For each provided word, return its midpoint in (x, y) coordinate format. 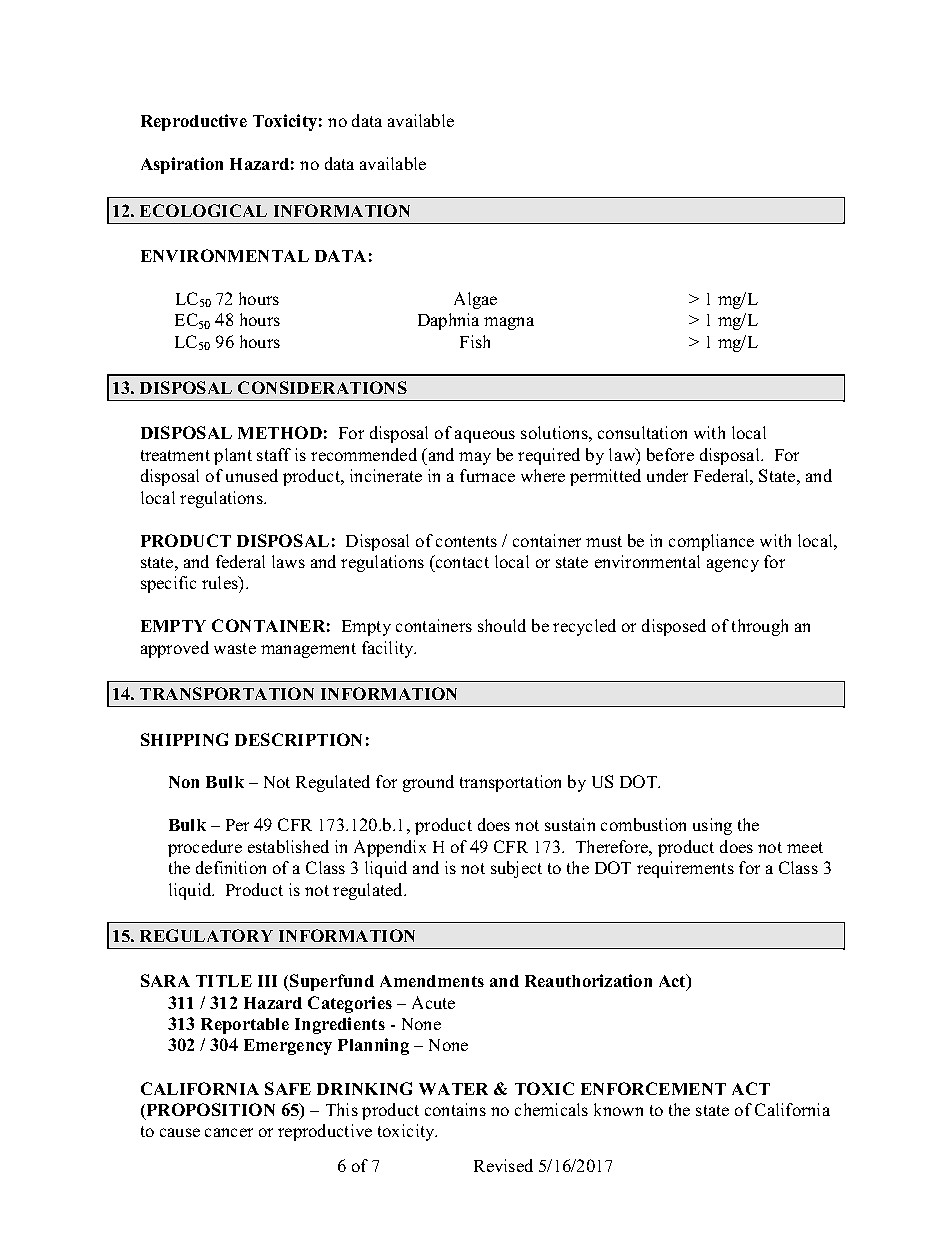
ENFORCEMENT (653, 1088)
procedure (205, 848)
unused (252, 475)
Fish (475, 341)
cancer (229, 1132)
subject (516, 869)
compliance (711, 542)
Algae (475, 300)
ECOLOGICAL (203, 210)
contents (466, 541)
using (712, 826)
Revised (503, 1165)
